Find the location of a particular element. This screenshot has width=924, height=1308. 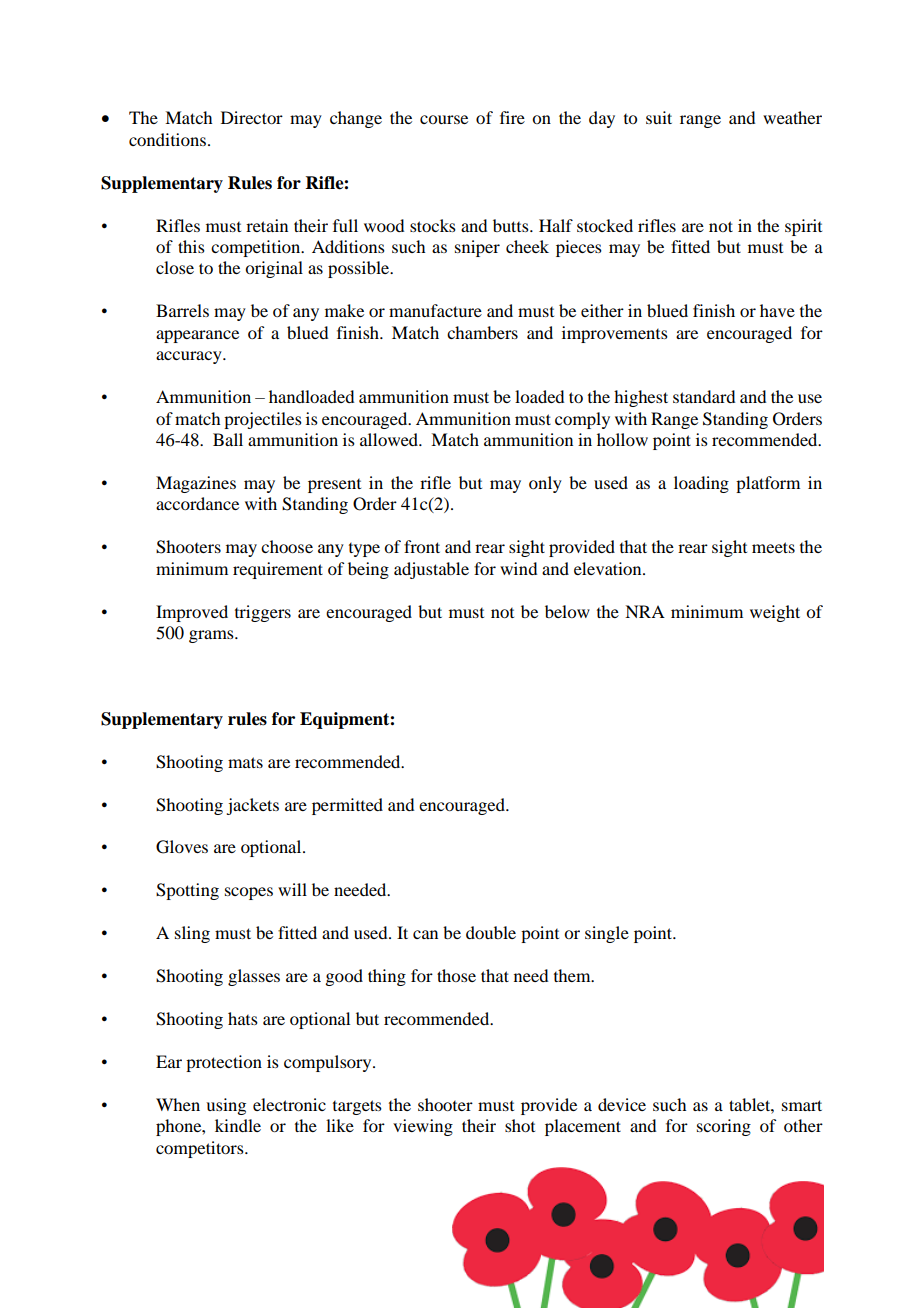

Director is located at coordinates (252, 117).
